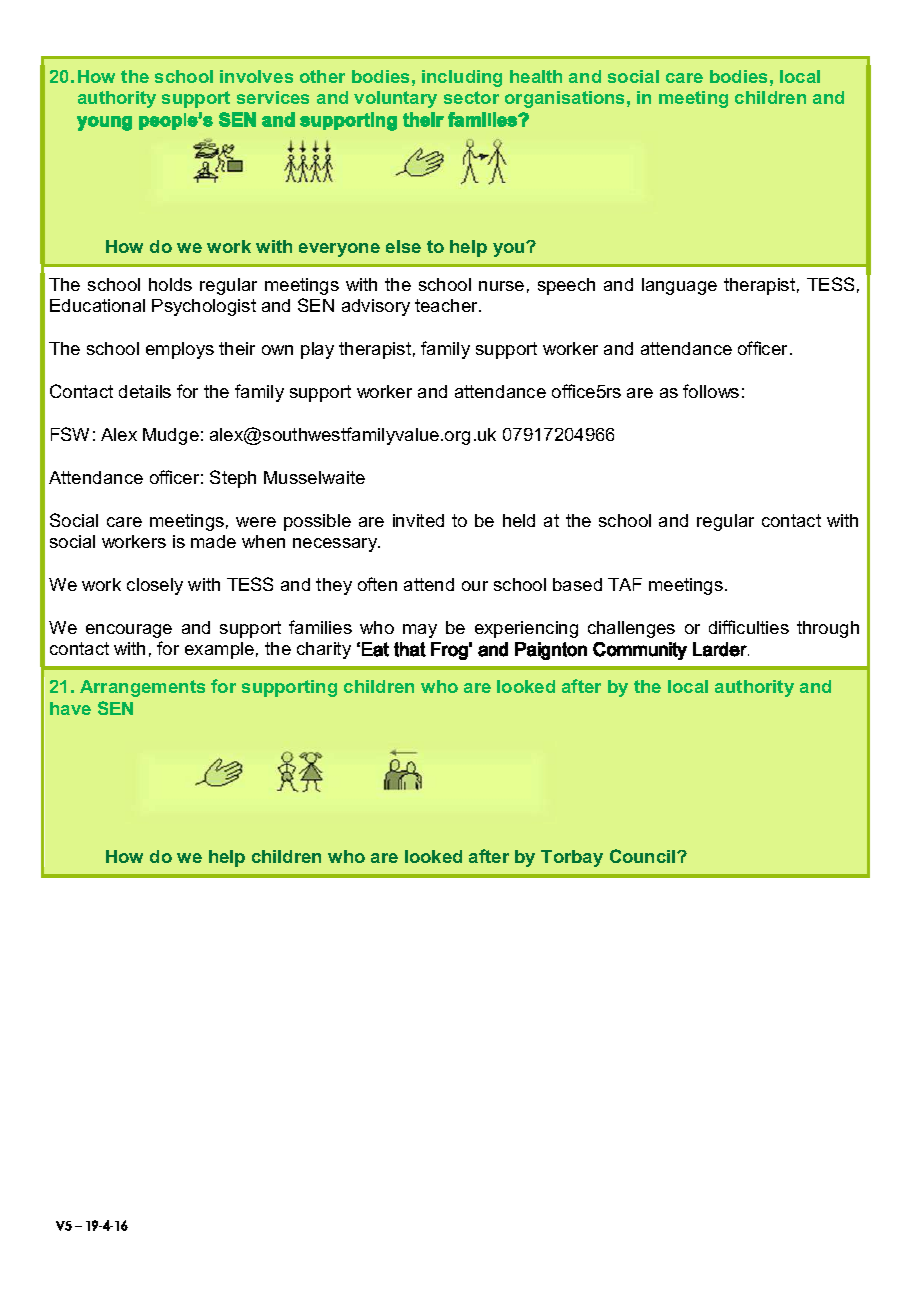 This page has width=924, height=1308. I want to click on sector, so click(471, 97).
